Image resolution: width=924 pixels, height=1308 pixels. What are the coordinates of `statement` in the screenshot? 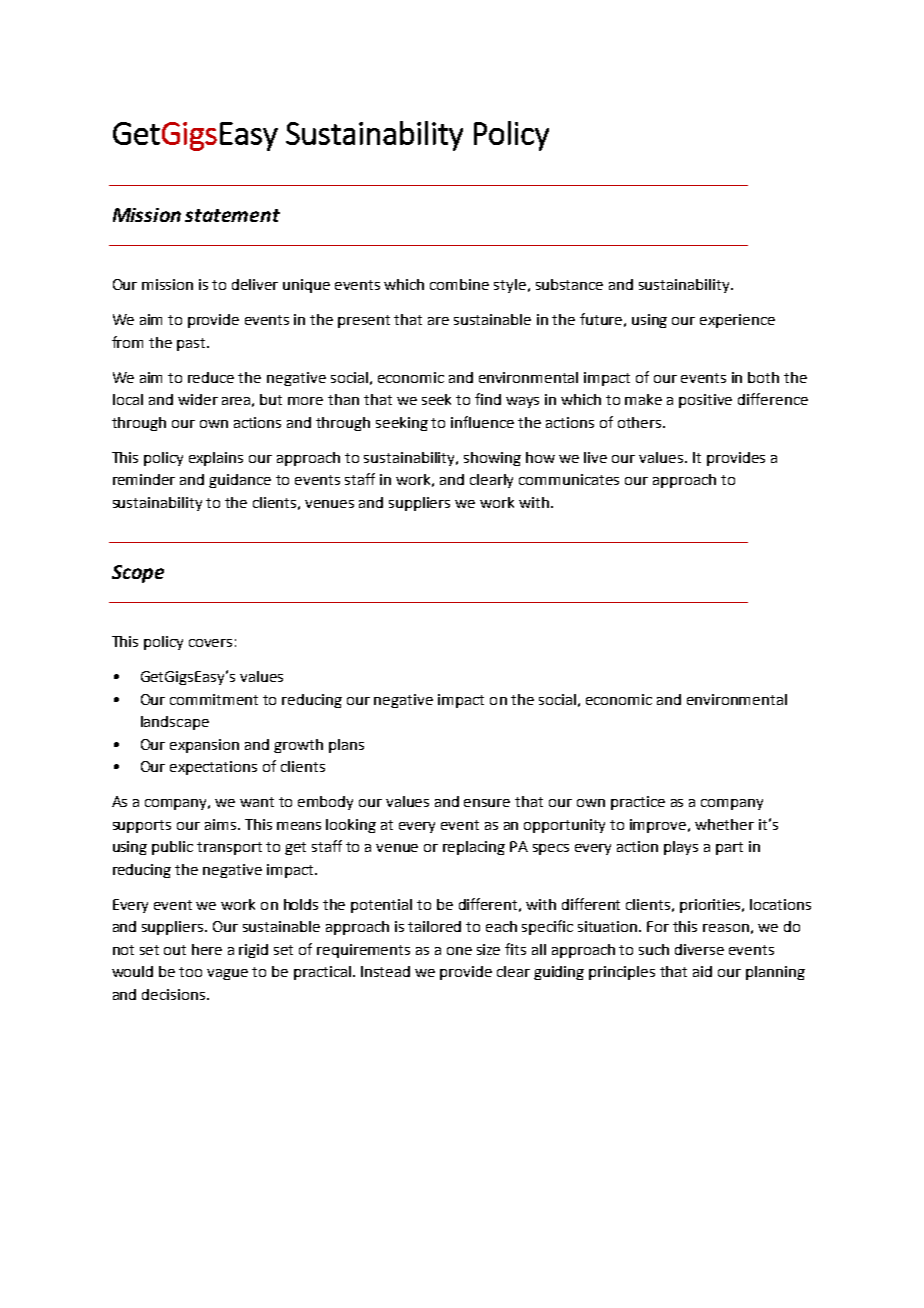 It's located at (232, 215).
